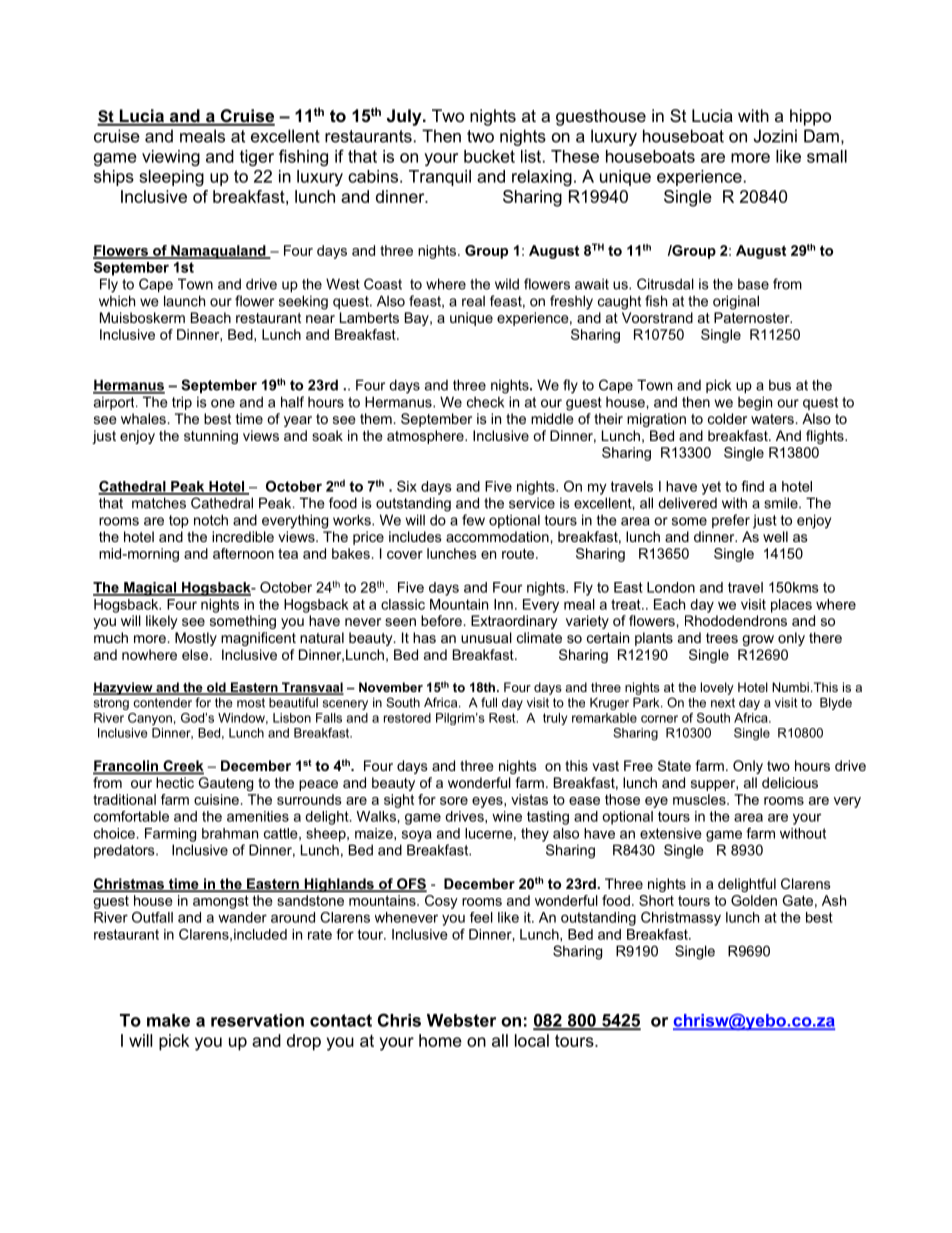 This page has width=952, height=1233. Describe the element at coordinates (168, 1020) in the page. I see `make` at that location.
